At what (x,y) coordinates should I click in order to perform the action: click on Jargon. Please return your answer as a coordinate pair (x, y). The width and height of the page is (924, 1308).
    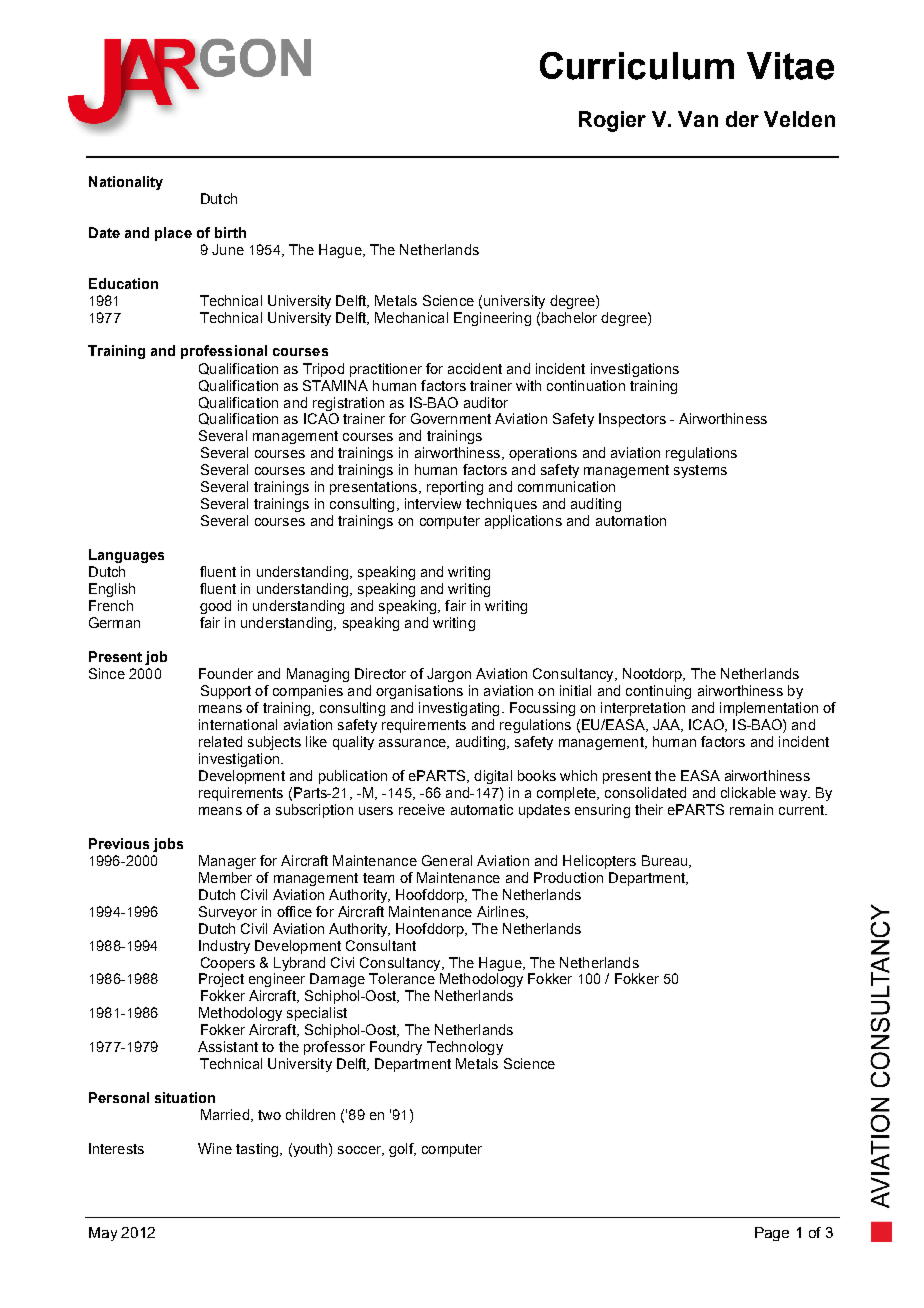
    Looking at the image, I should click on (449, 675).
